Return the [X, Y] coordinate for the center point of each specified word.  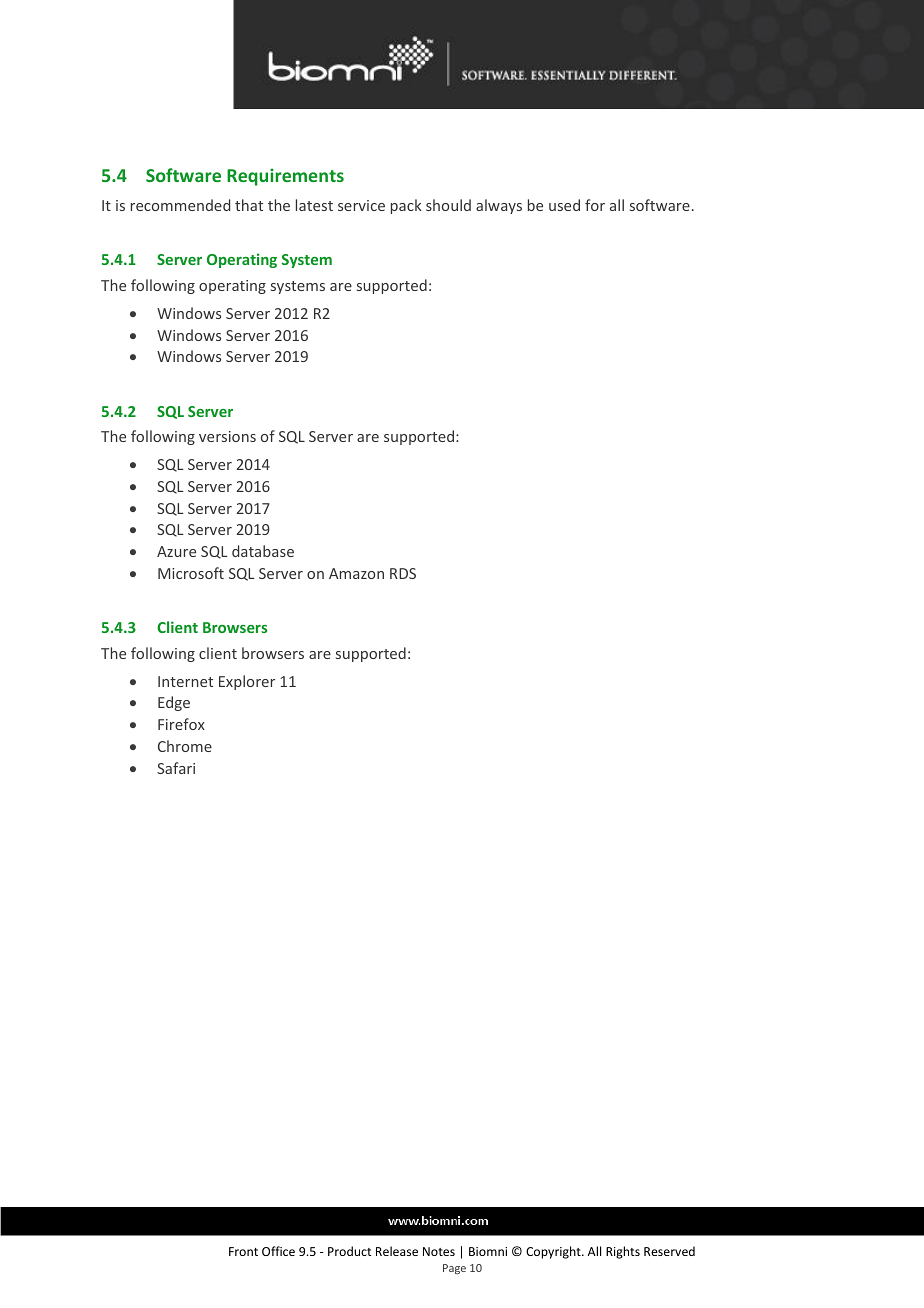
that [249, 205]
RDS [403, 573]
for [595, 205]
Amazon [356, 573]
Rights [623, 1252]
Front [243, 1251]
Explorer [247, 682]
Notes [439, 1251]
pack [406, 206]
